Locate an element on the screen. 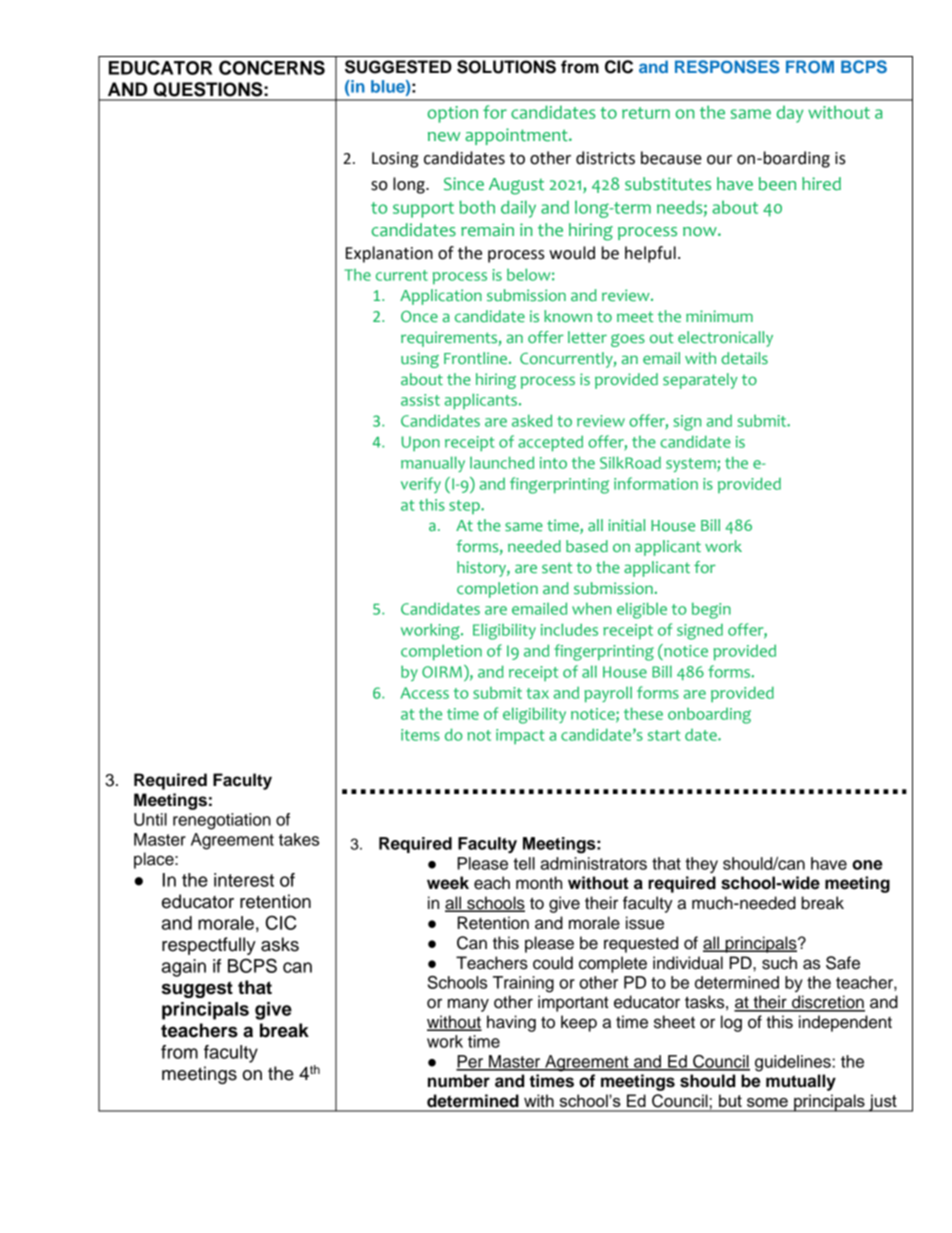  system is located at coordinates (692, 465).
